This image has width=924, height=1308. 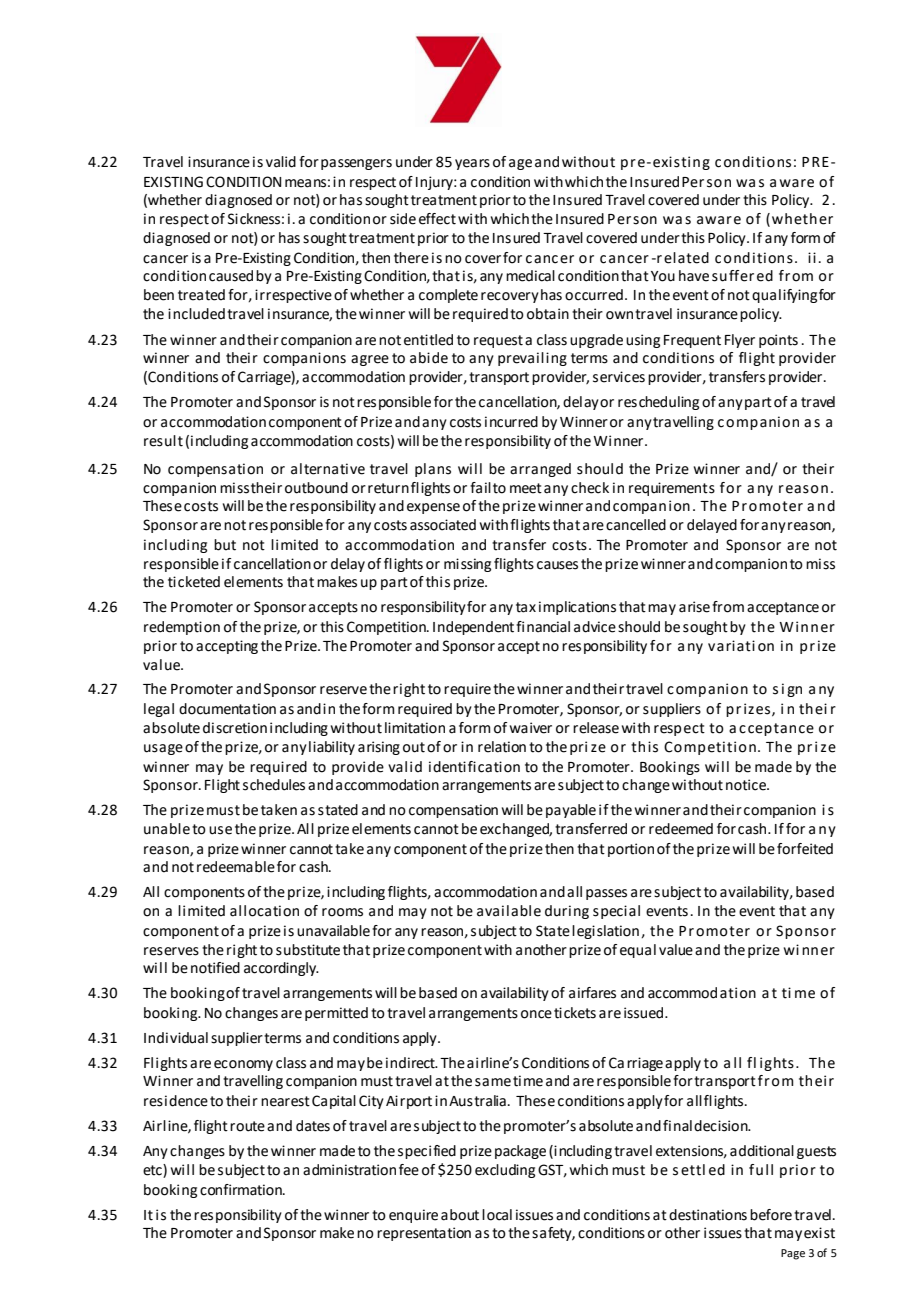 What do you see at coordinates (215, 968) in the image?
I see `notified` at bounding box center [215, 968].
